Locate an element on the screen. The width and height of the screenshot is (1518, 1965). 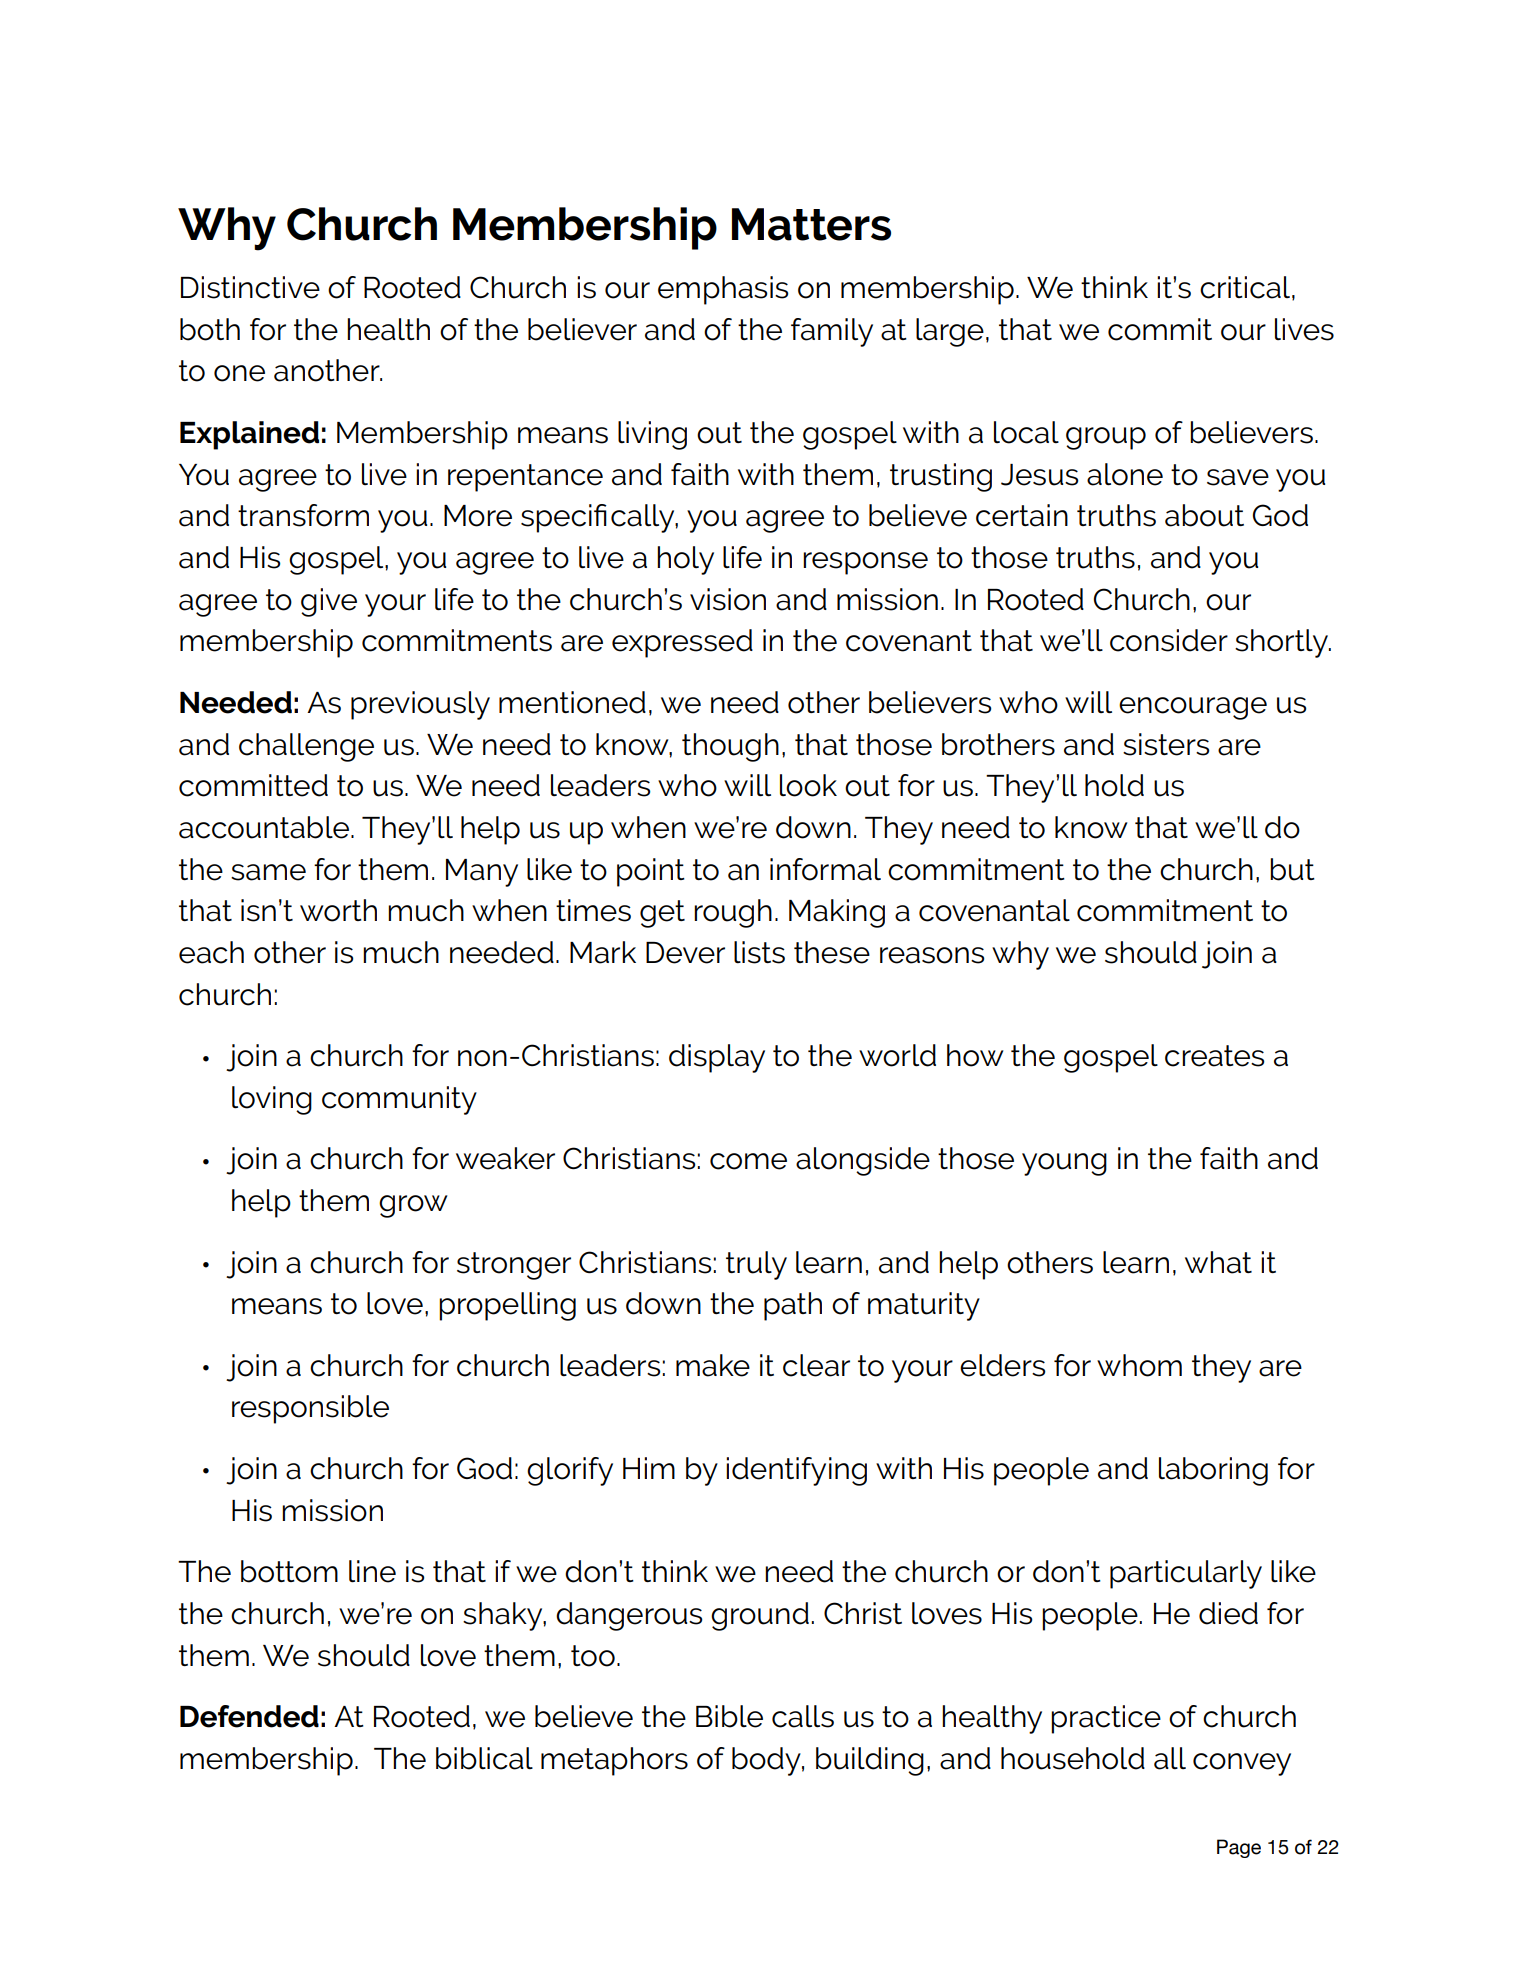
Defended is located at coordinates (249, 1716).
